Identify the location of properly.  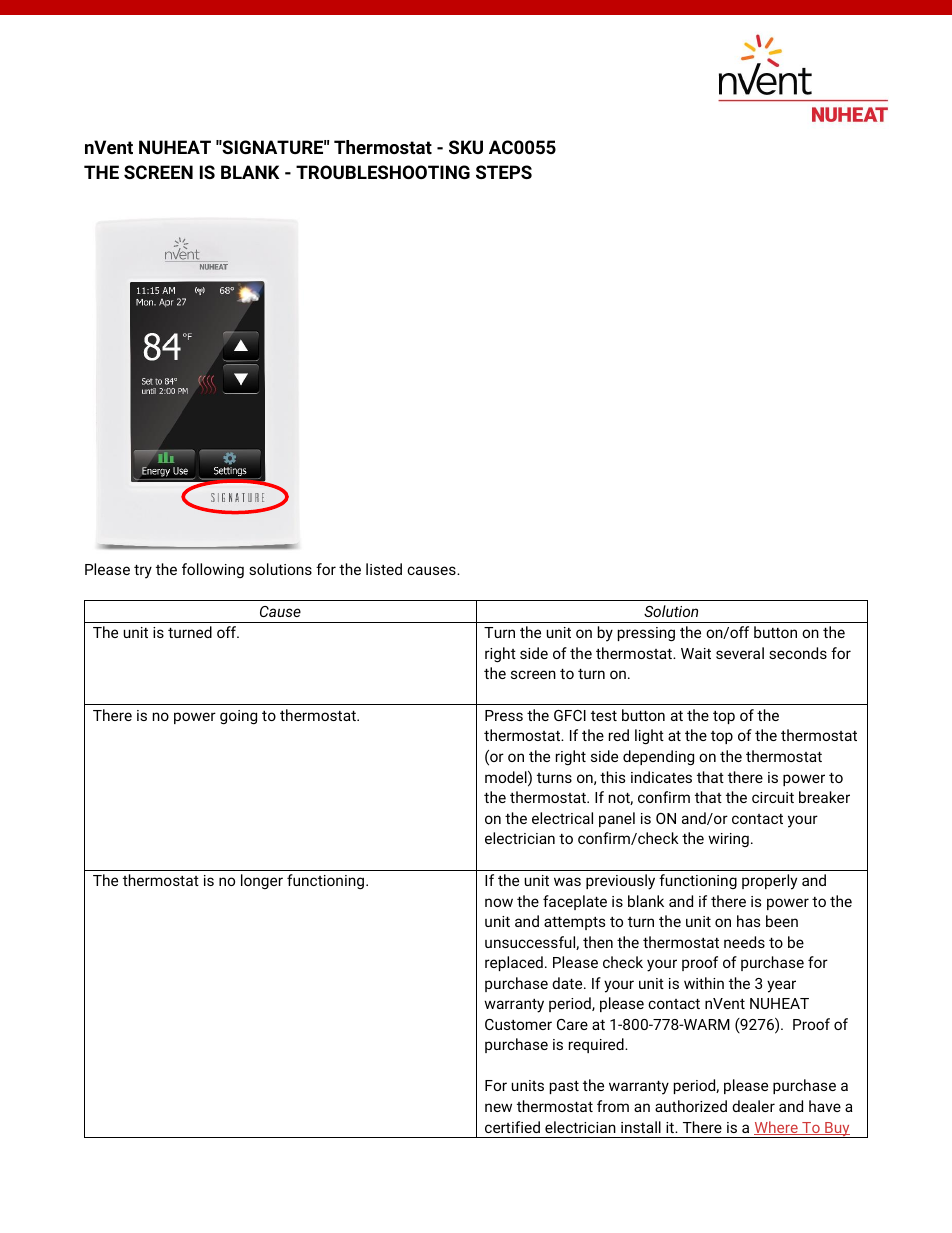
(769, 882).
